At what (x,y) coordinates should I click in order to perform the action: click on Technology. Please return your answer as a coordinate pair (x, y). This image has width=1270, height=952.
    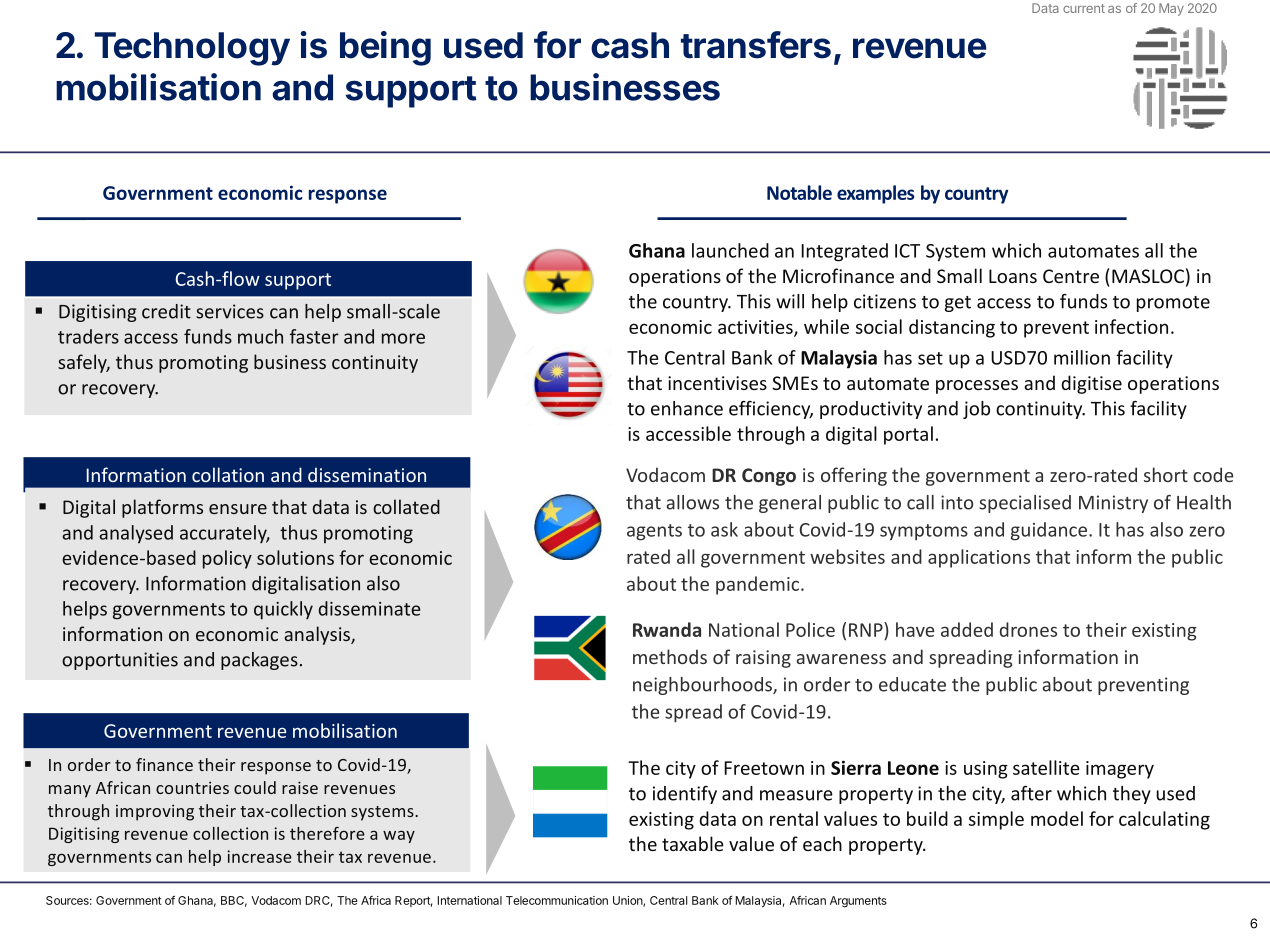
    Looking at the image, I should click on (192, 49).
